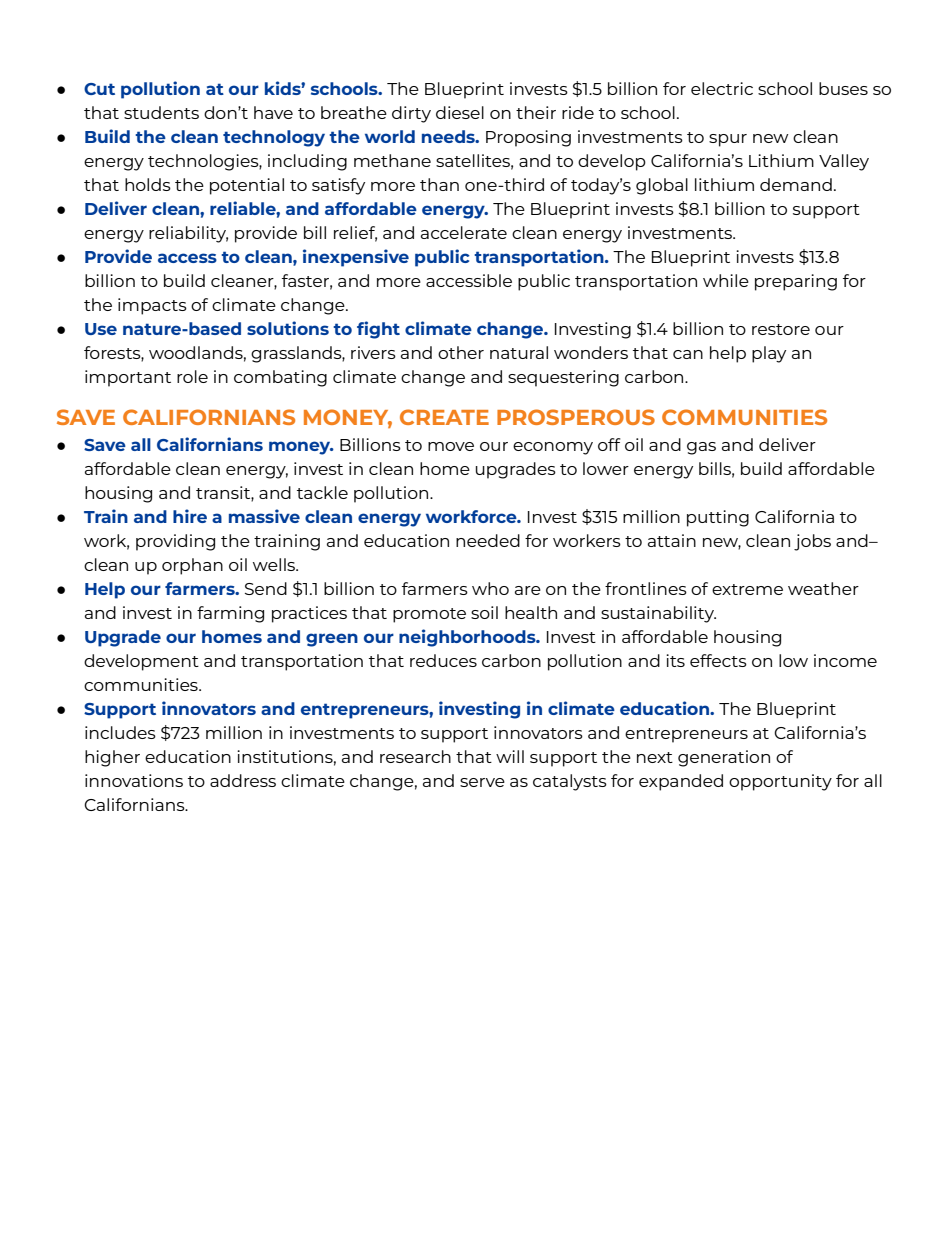  What do you see at coordinates (243, 780) in the page?
I see `address` at bounding box center [243, 780].
